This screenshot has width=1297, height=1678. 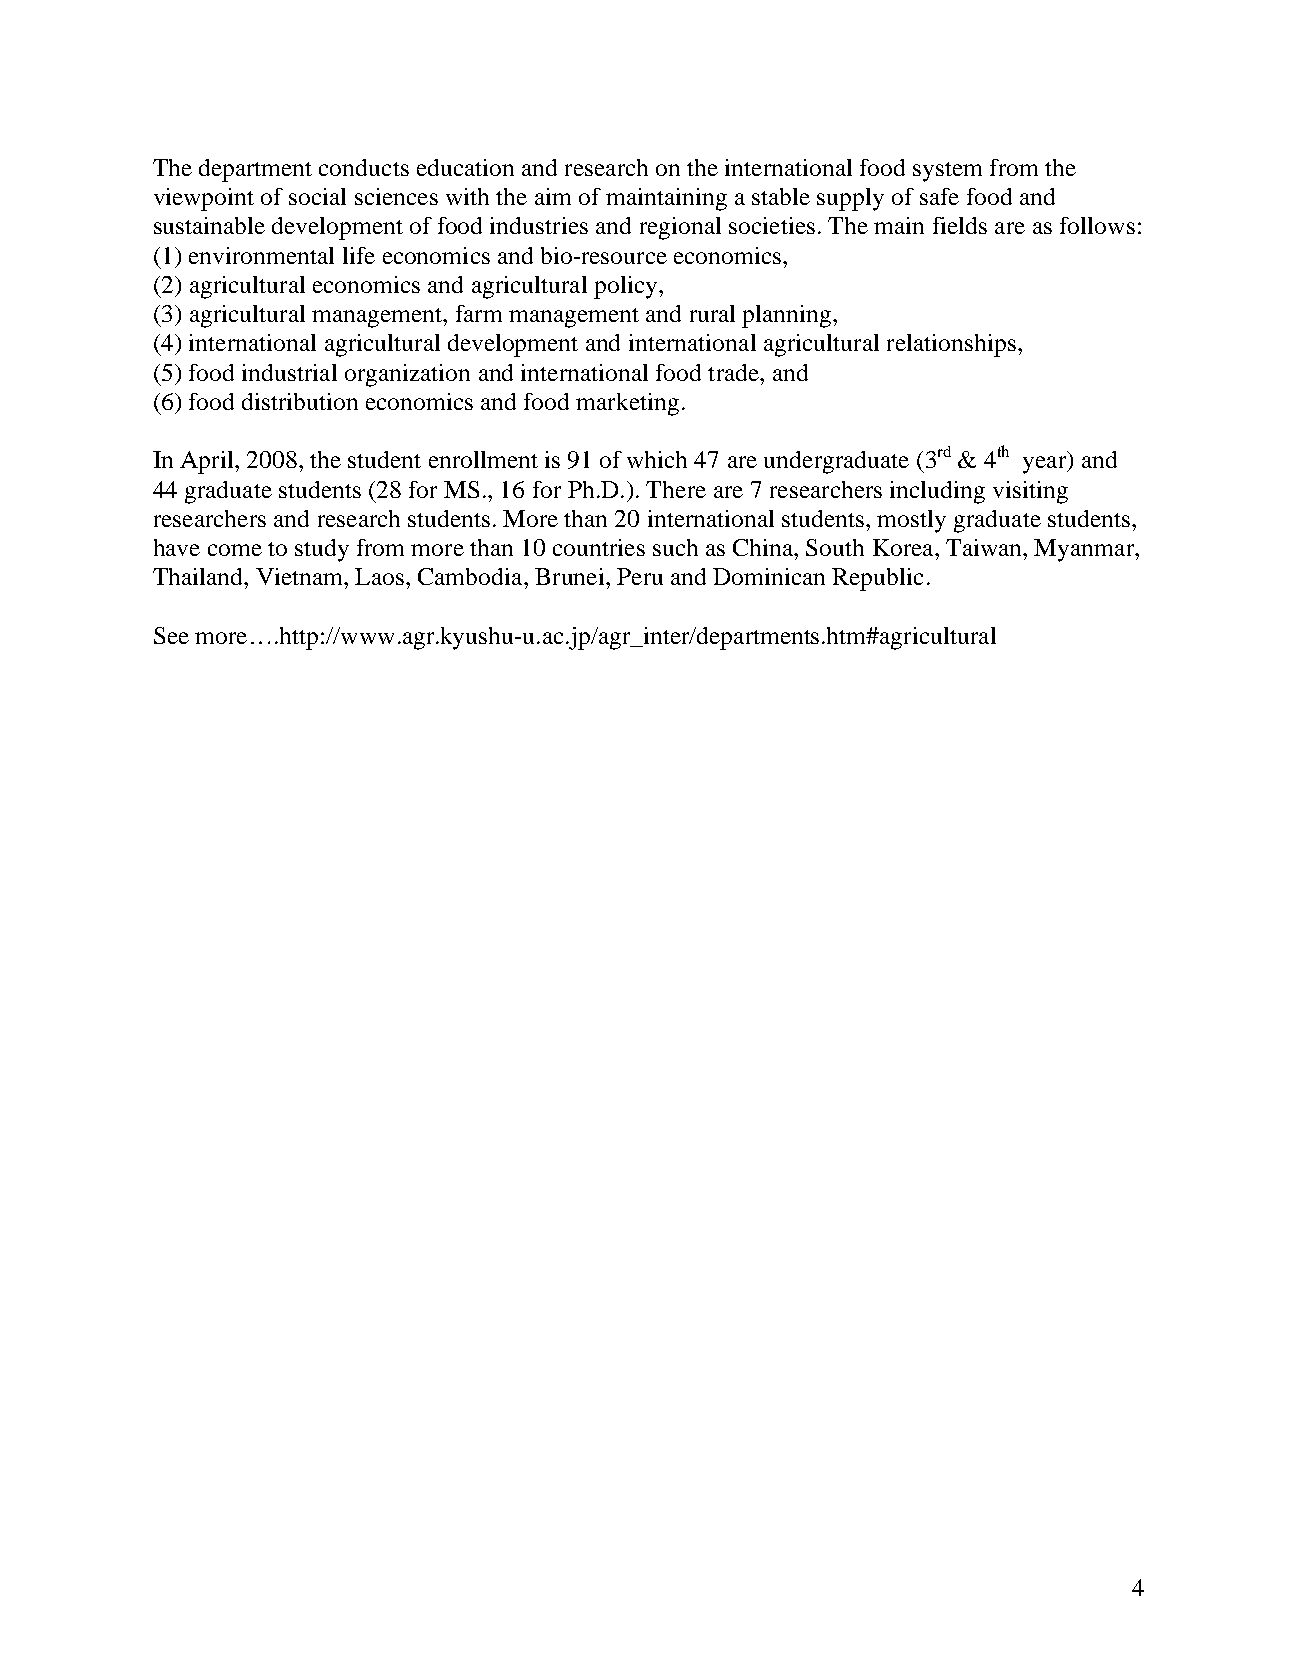 I want to click on rural, so click(x=712, y=313).
